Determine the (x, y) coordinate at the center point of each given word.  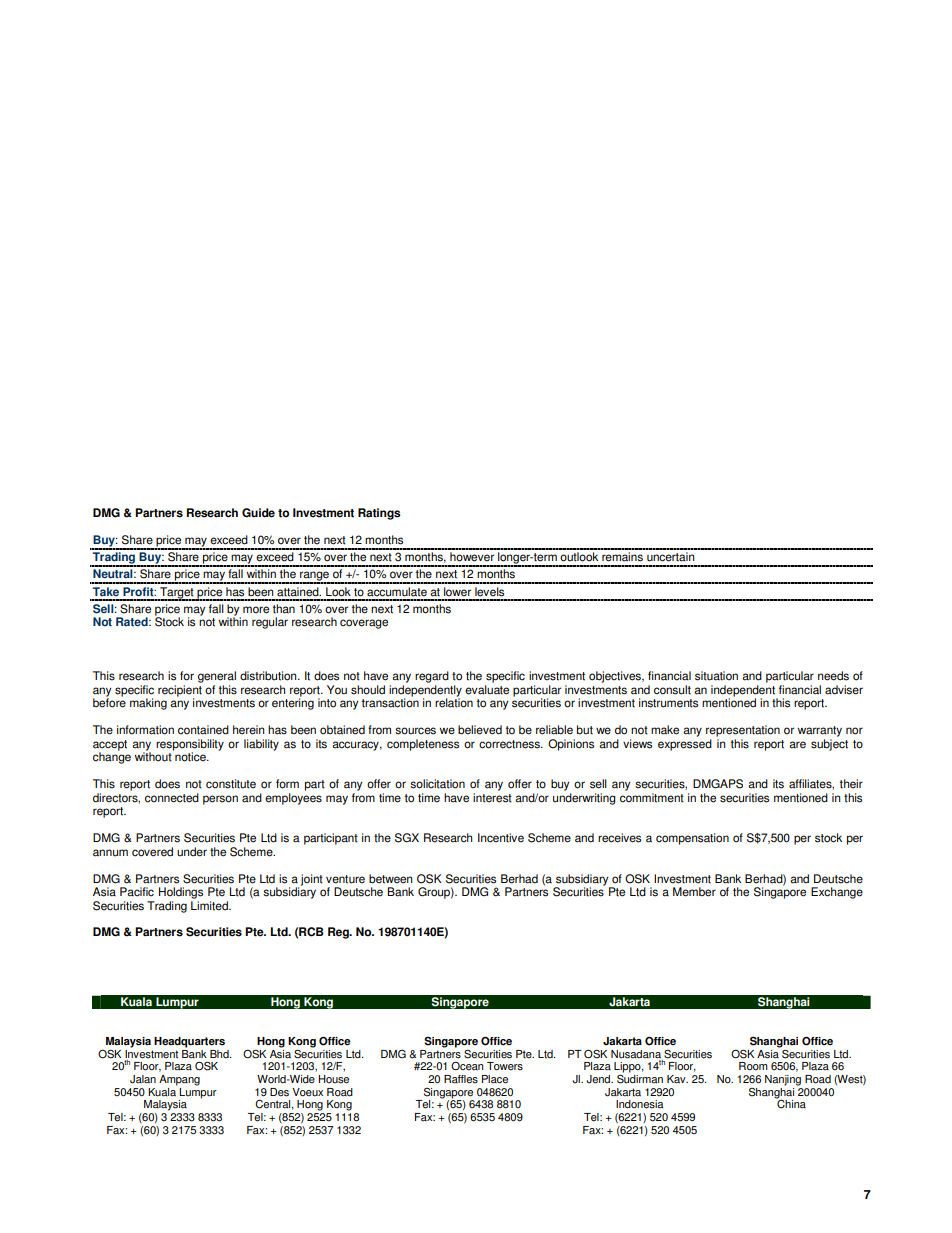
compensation (692, 839)
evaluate (487, 690)
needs (833, 676)
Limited (210, 906)
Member (694, 892)
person (220, 800)
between (390, 879)
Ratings (379, 514)
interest (492, 798)
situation (716, 676)
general (217, 677)
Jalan (143, 1079)
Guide (258, 513)
